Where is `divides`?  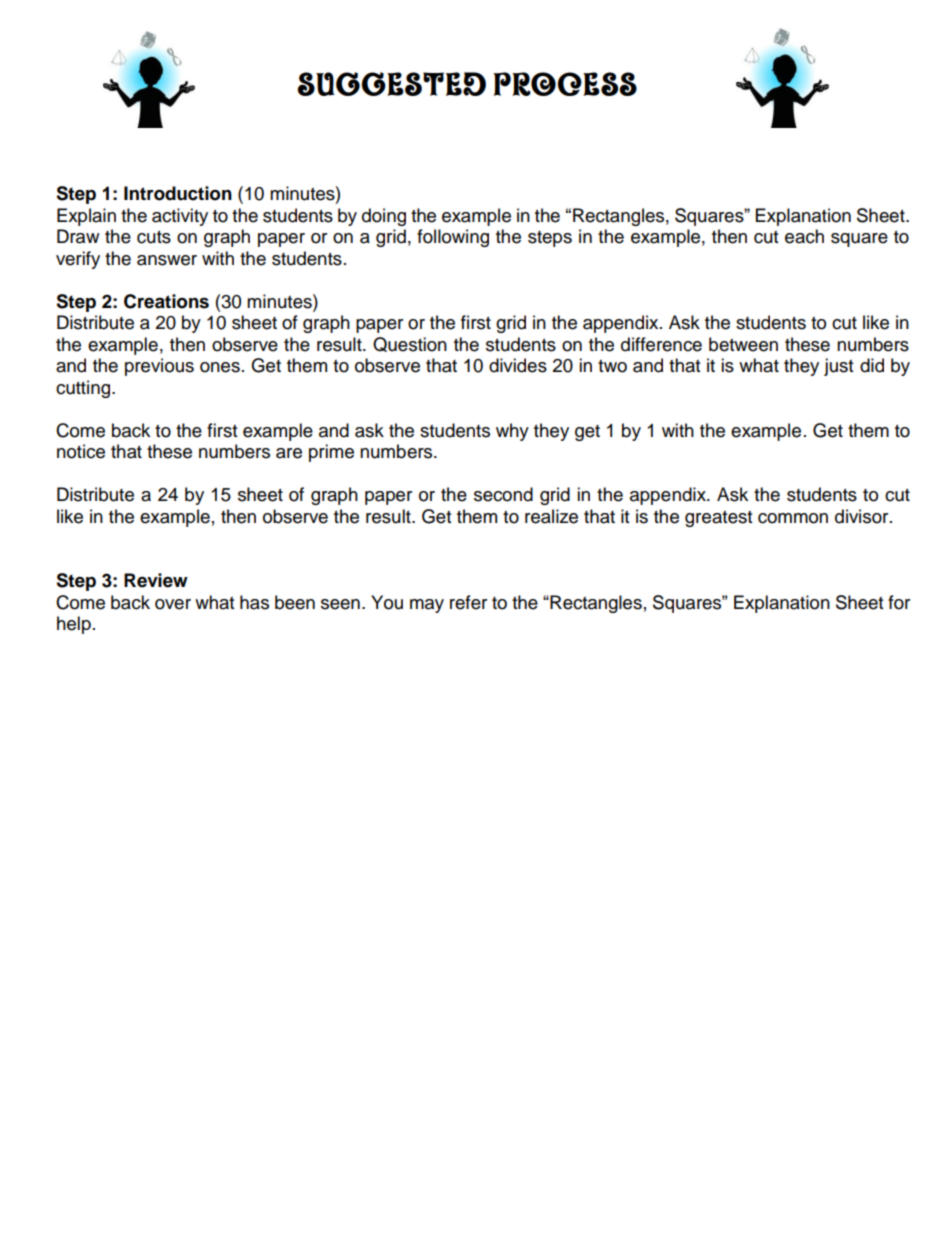
divides is located at coordinates (518, 365).
